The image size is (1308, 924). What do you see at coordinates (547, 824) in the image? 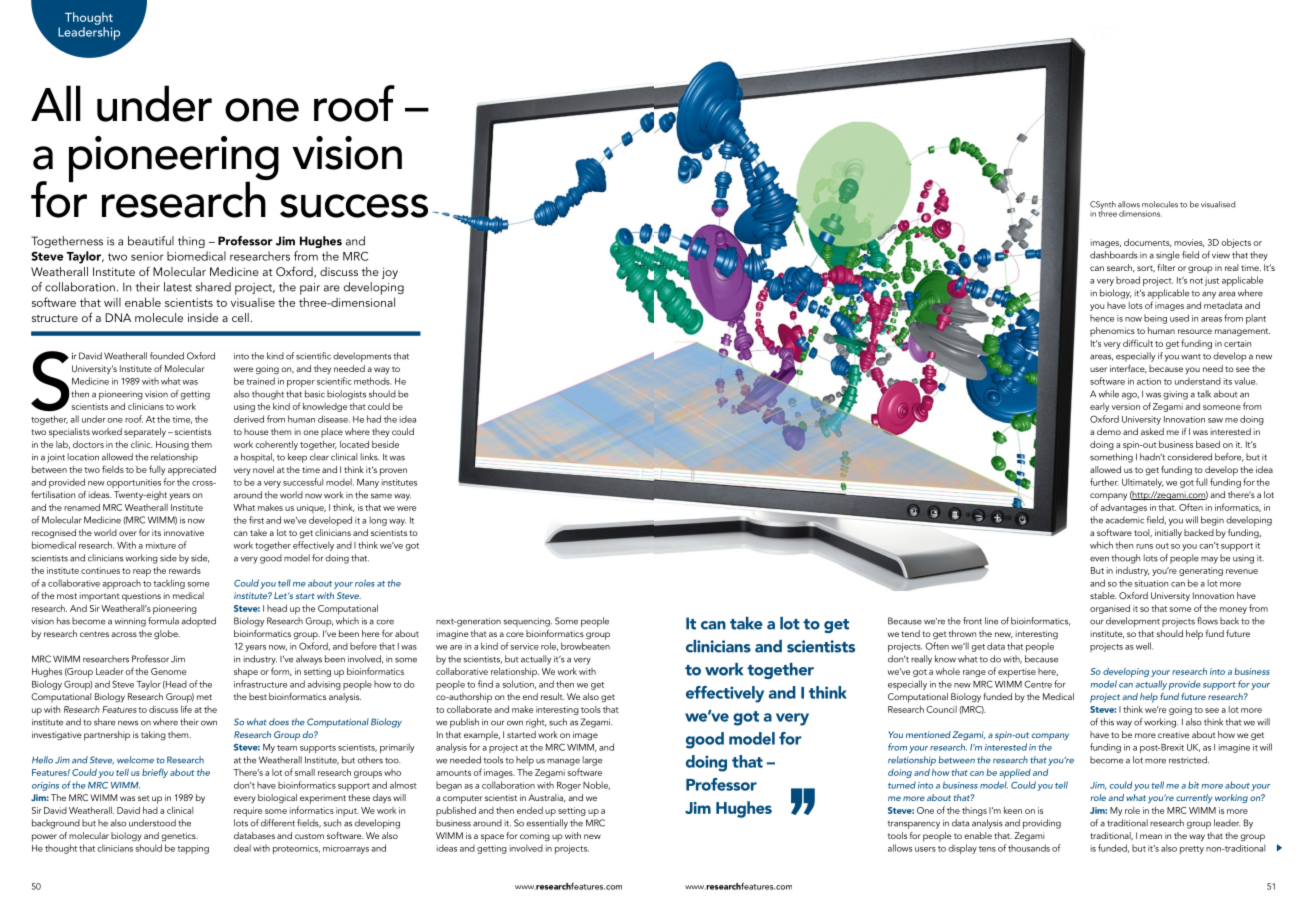
I see `essentially` at bounding box center [547, 824].
